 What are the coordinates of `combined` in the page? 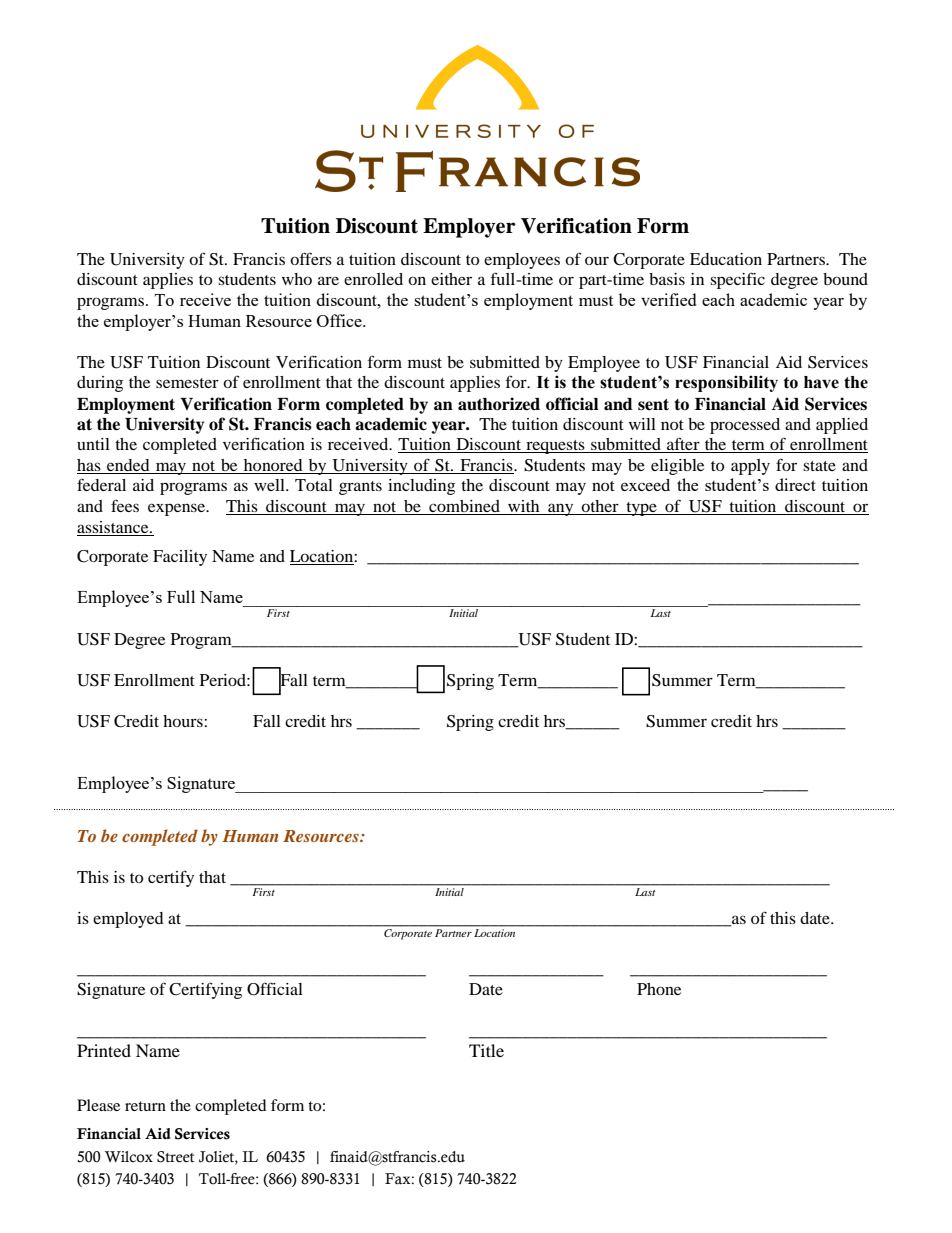 It's located at (464, 507).
